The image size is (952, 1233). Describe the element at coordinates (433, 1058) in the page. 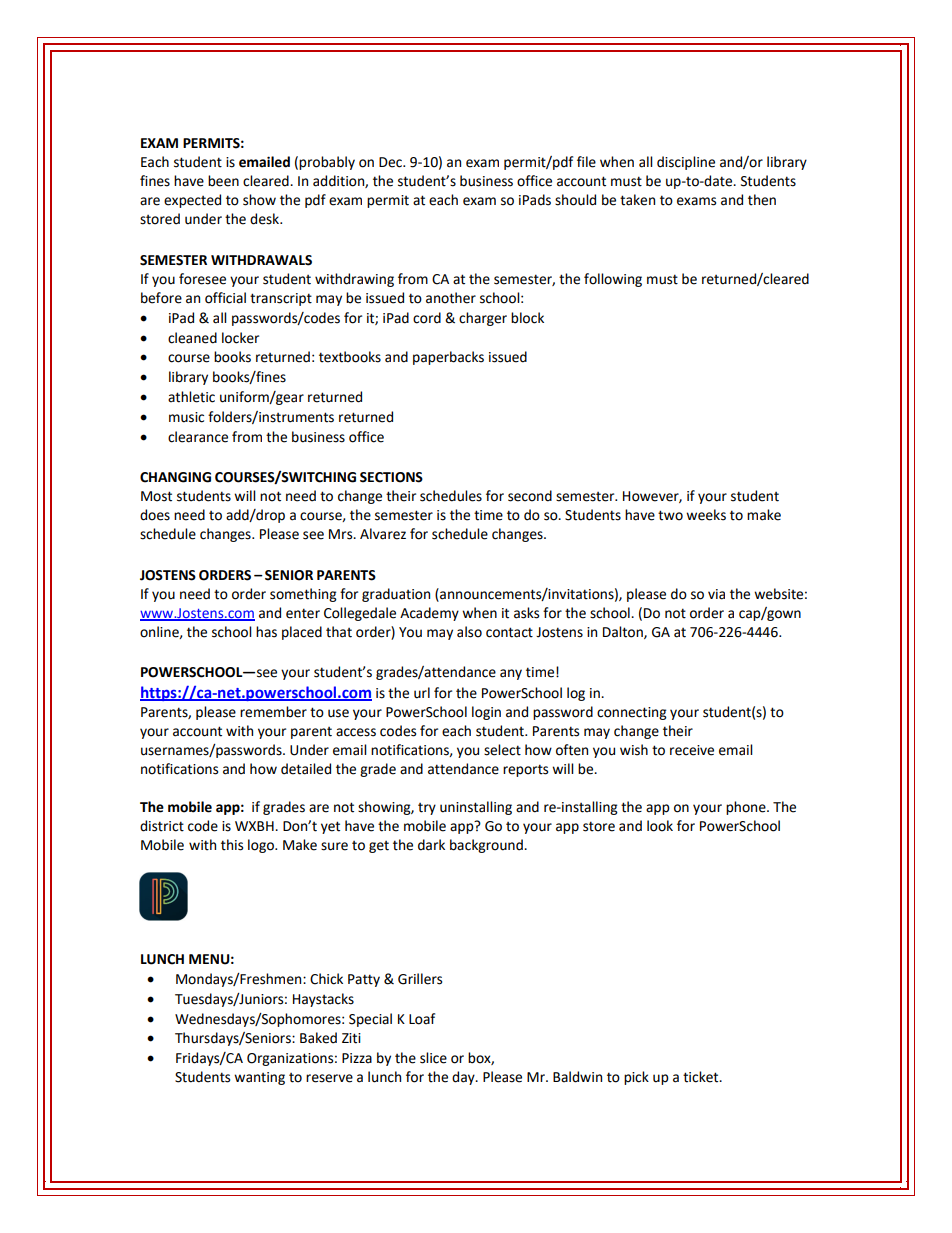

I see `slice` at that location.
